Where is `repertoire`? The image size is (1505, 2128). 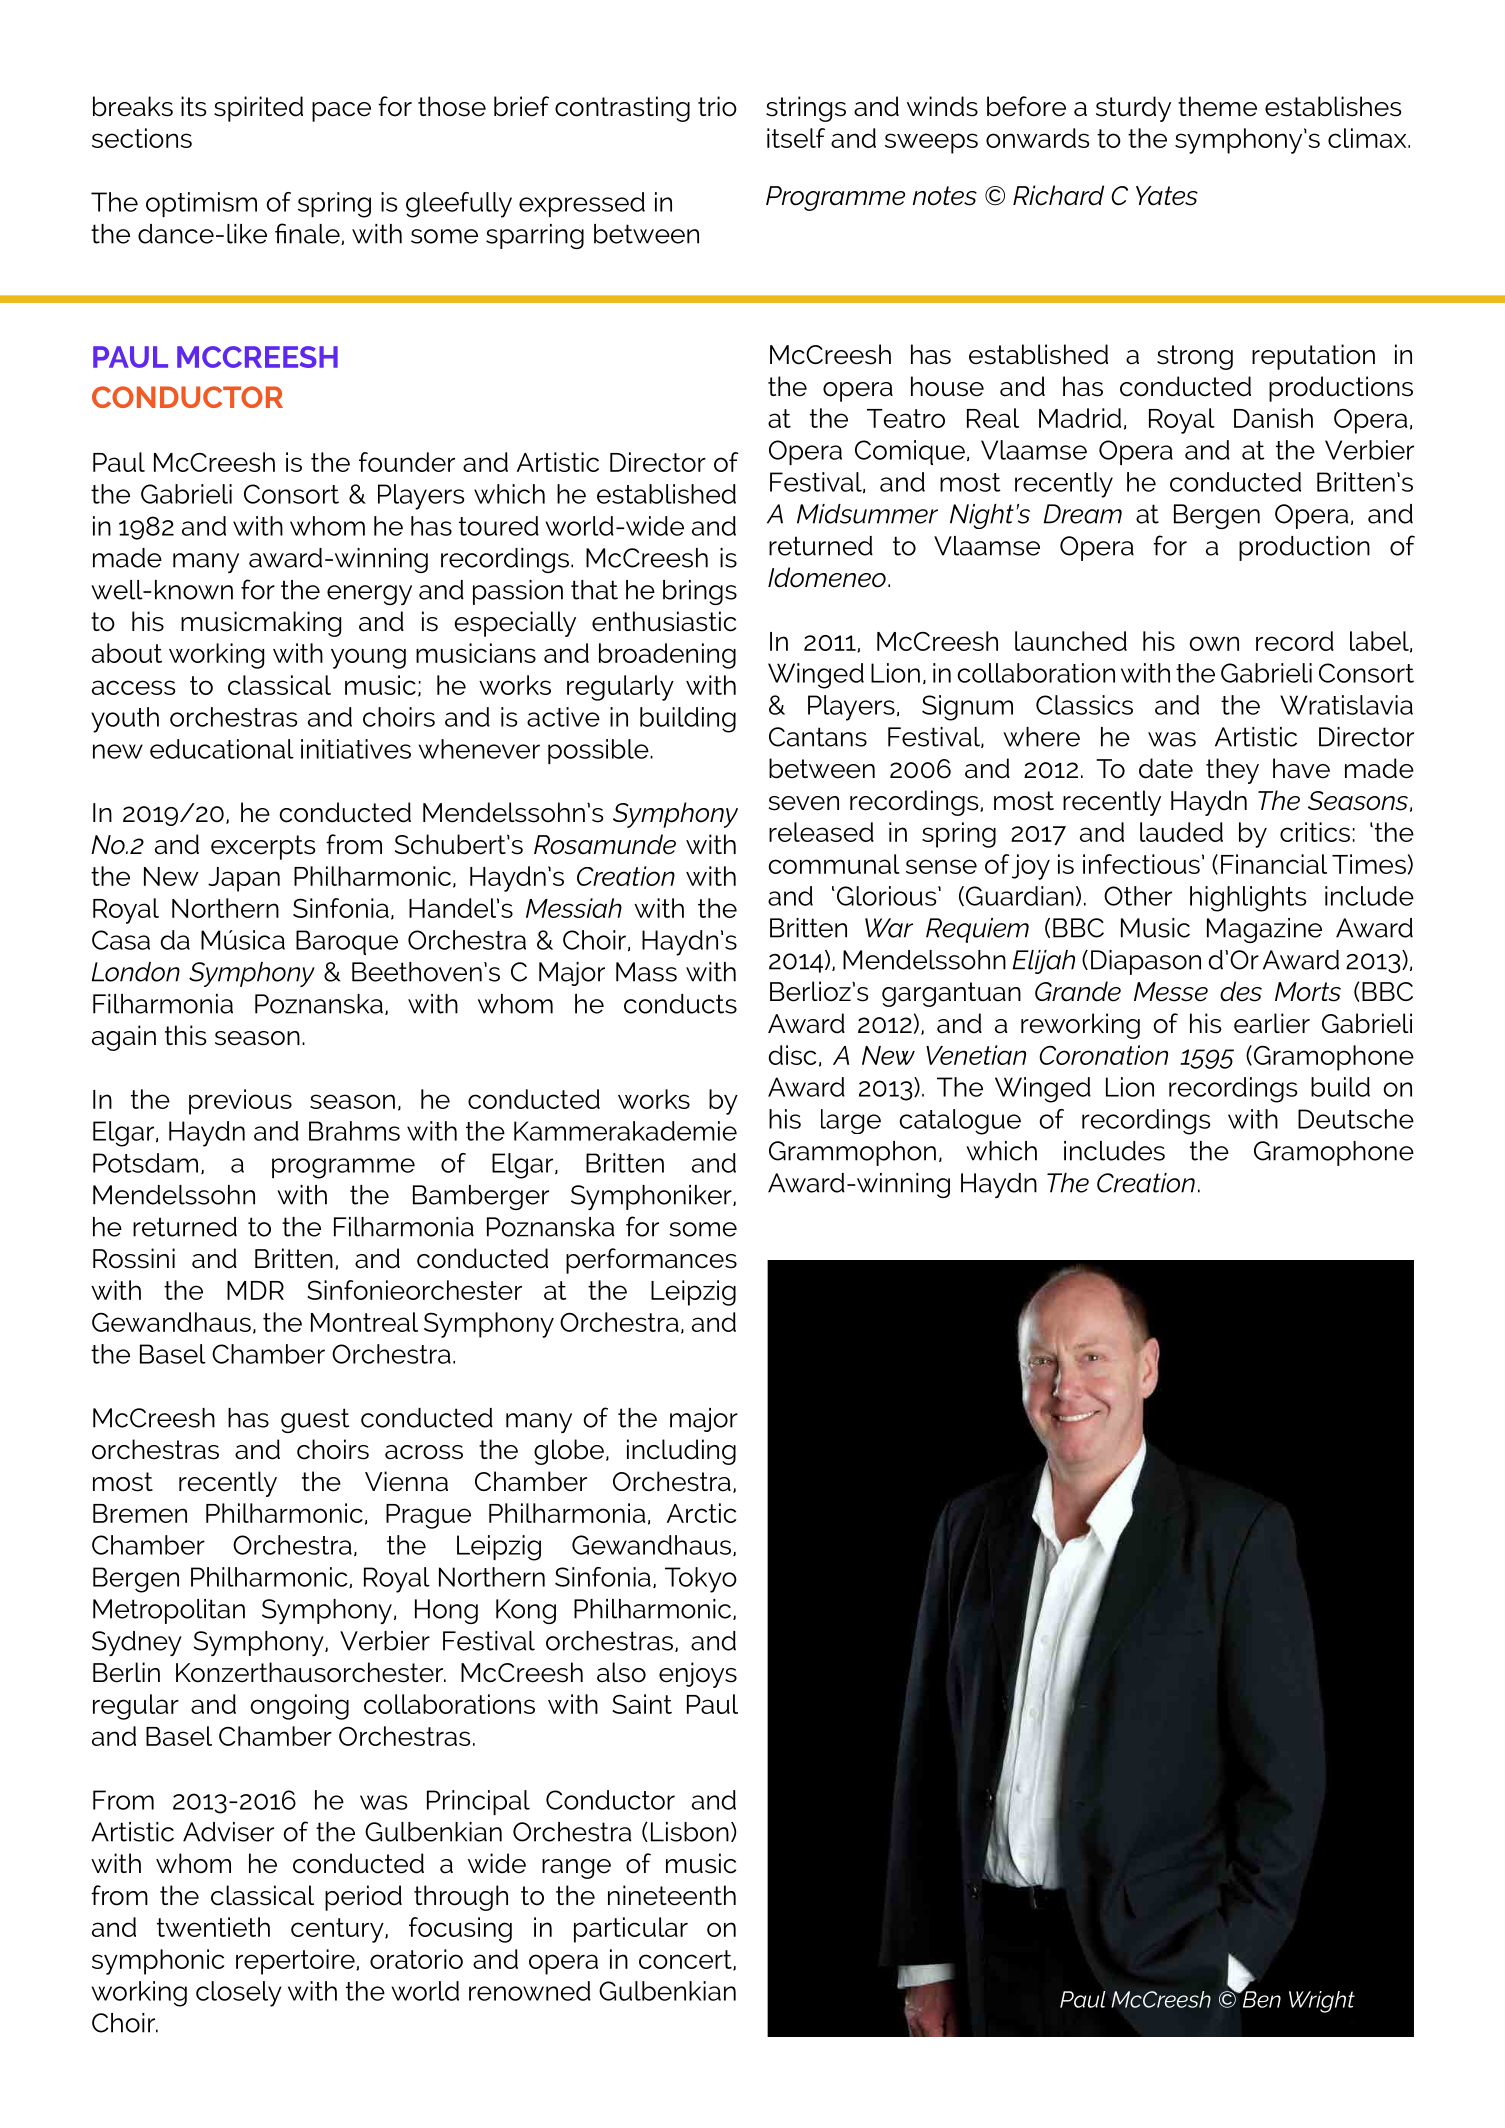 repertoire is located at coordinates (296, 1962).
